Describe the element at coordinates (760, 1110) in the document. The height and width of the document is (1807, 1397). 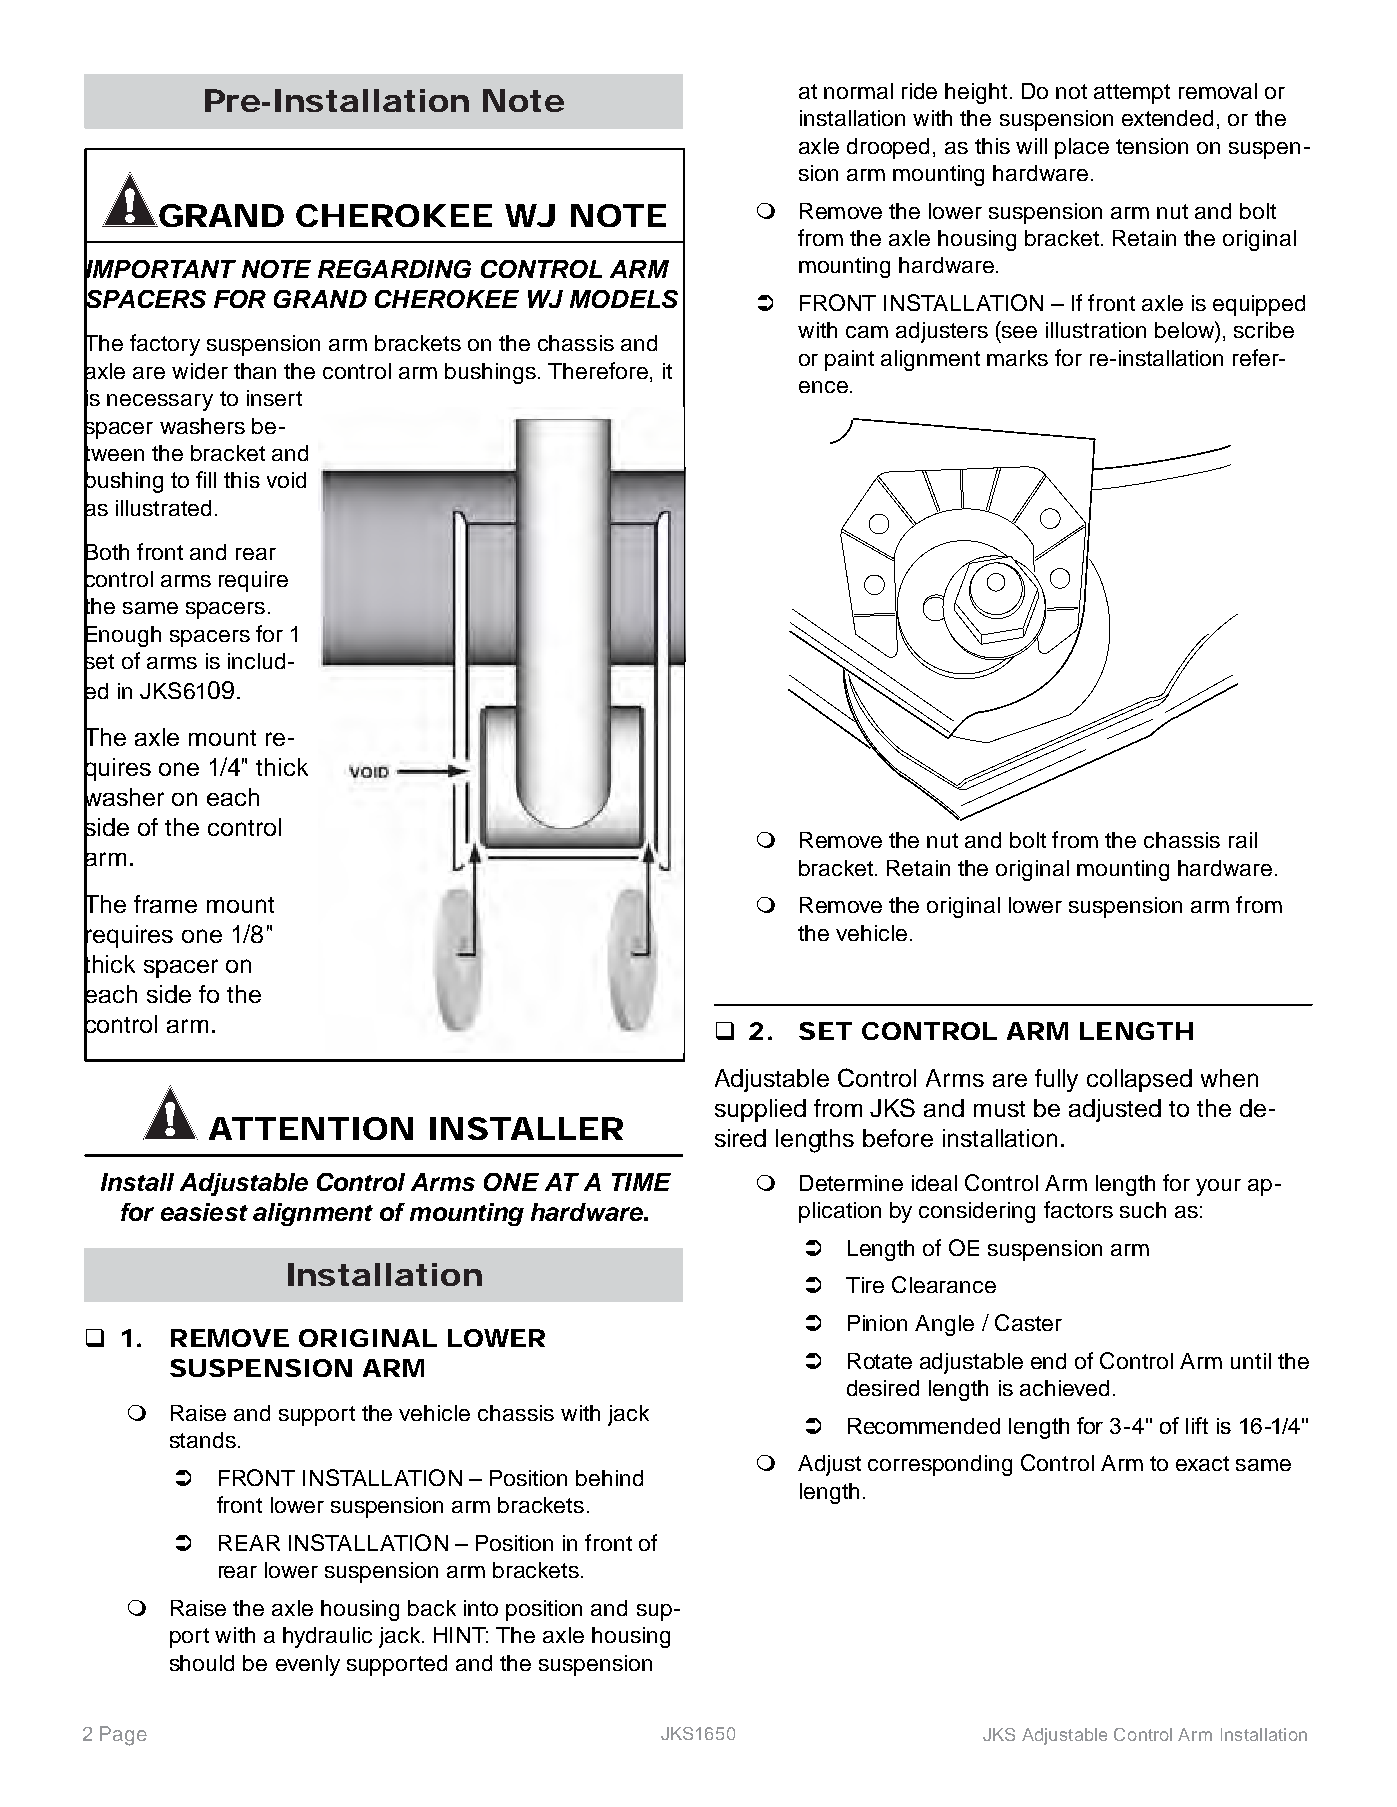
I see `supplied` at that location.
